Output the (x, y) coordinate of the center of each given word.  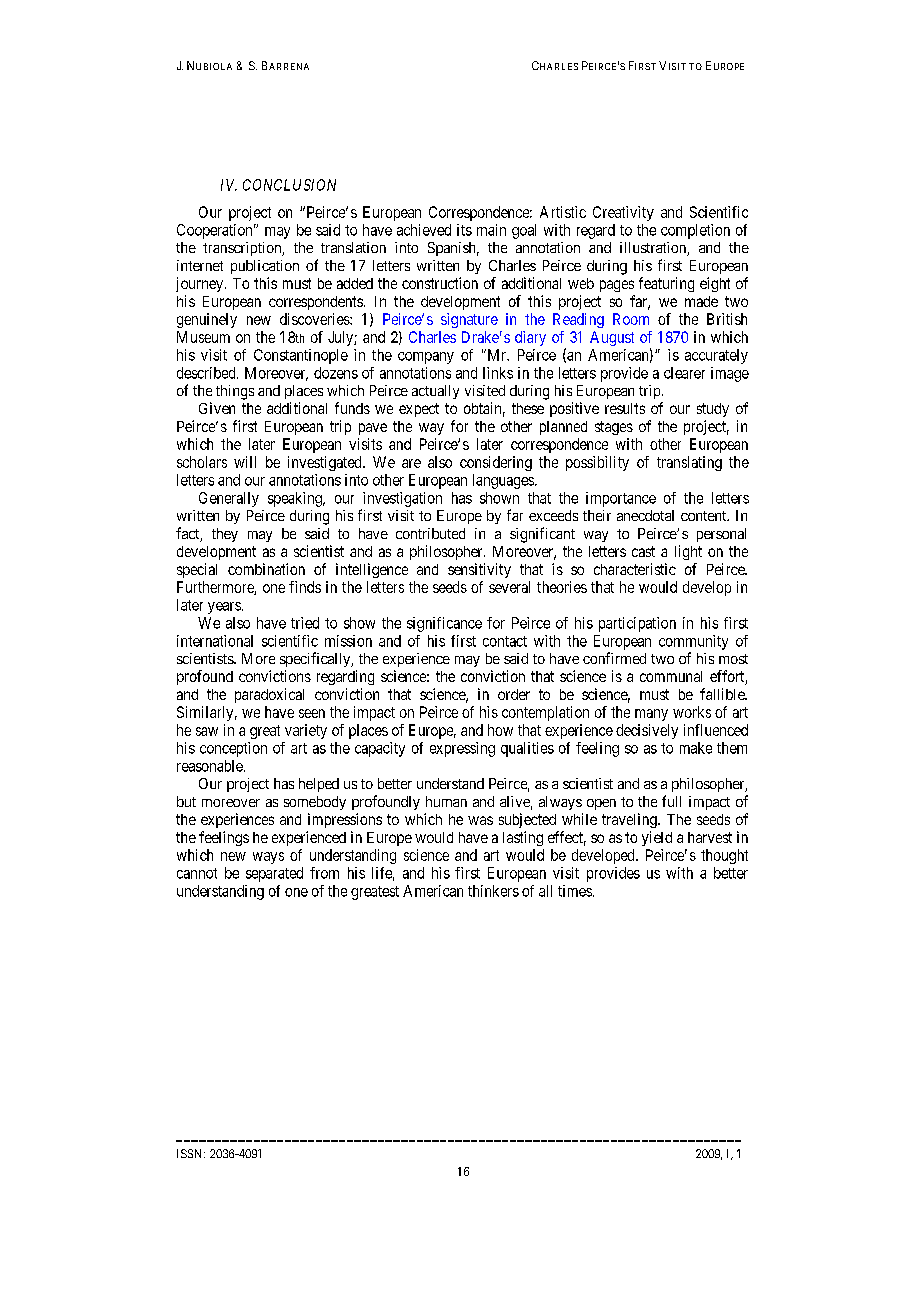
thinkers (493, 891)
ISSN (191, 1153)
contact (505, 641)
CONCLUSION (289, 185)
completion (695, 231)
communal (671, 676)
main (491, 230)
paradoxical (269, 695)
